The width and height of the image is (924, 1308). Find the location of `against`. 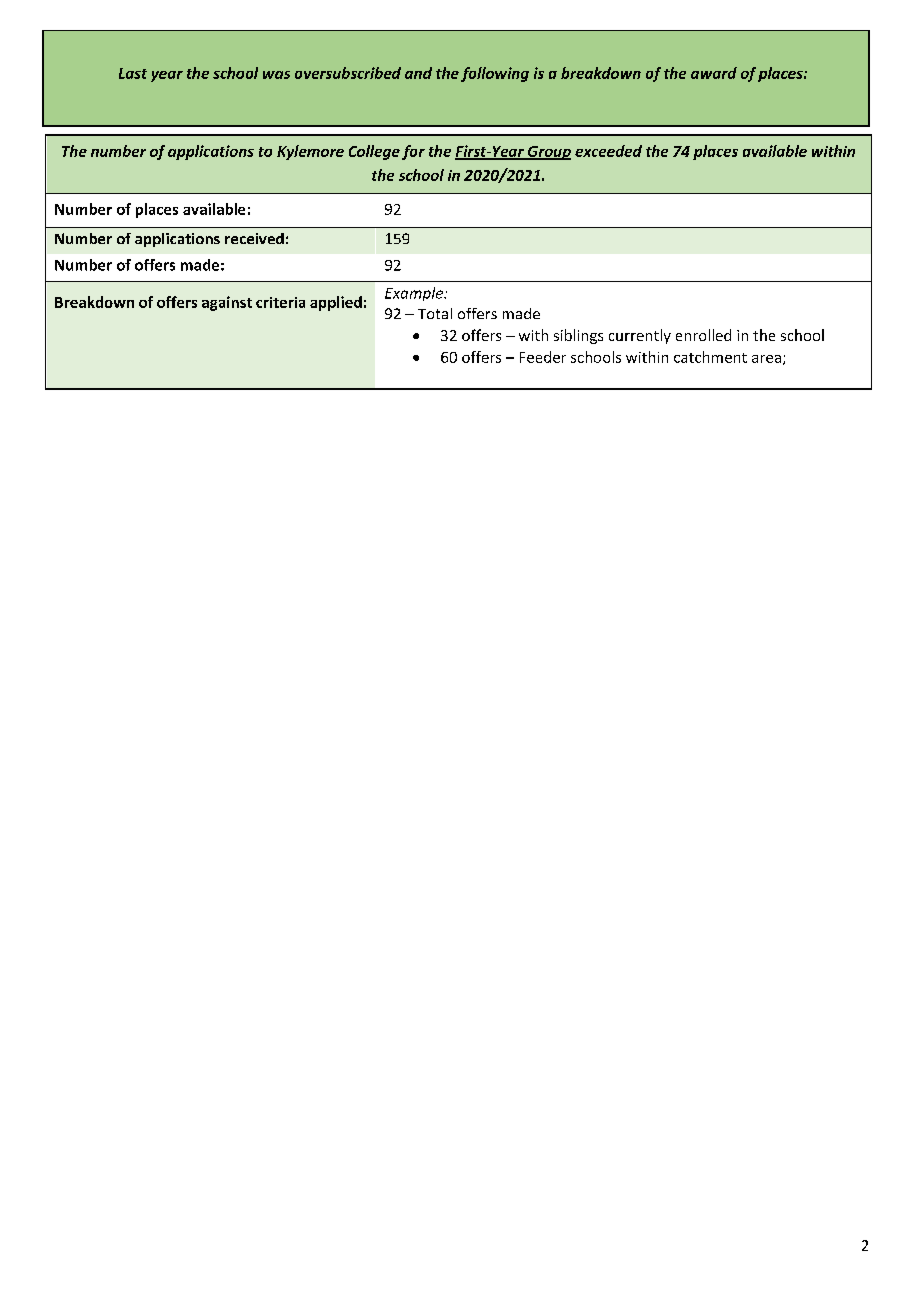

against is located at coordinates (227, 303).
